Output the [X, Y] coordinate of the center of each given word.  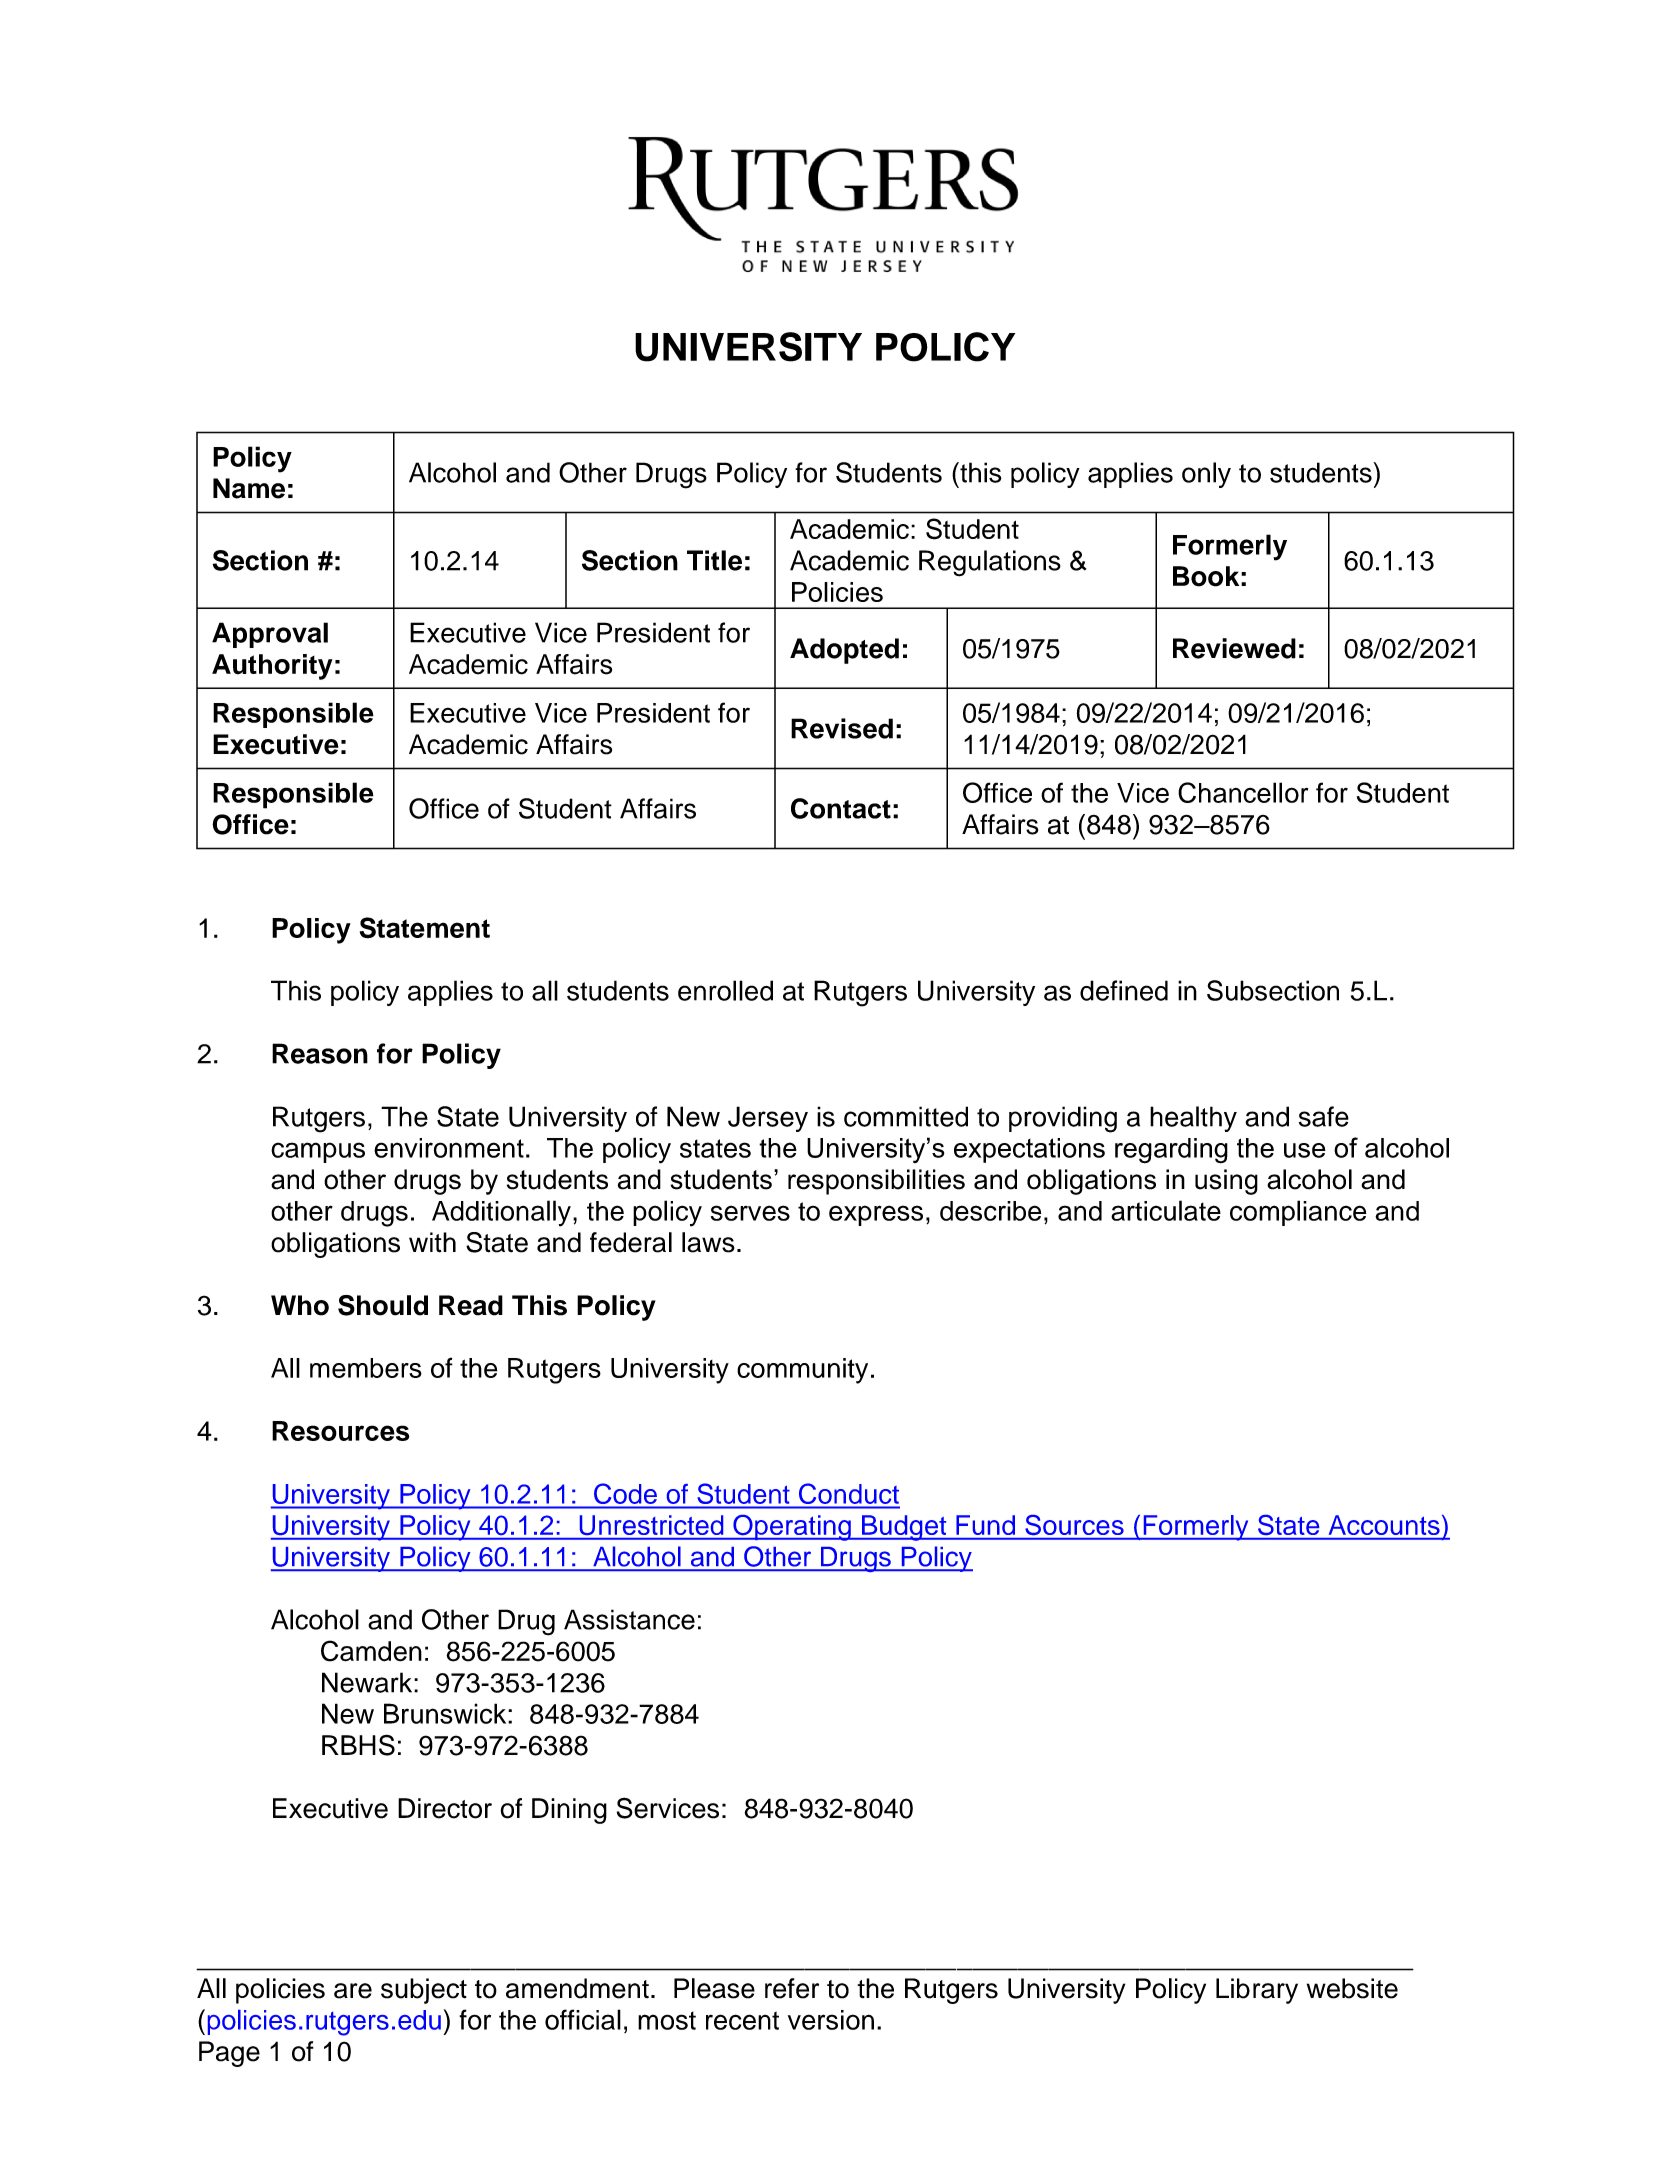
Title [714, 560]
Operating [792, 1528]
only [1206, 475]
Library [1257, 1991]
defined [1124, 990]
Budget [904, 1528]
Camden [371, 1651]
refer [792, 1988]
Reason [320, 1053]
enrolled [725, 990]
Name [249, 488]
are [353, 1991]
